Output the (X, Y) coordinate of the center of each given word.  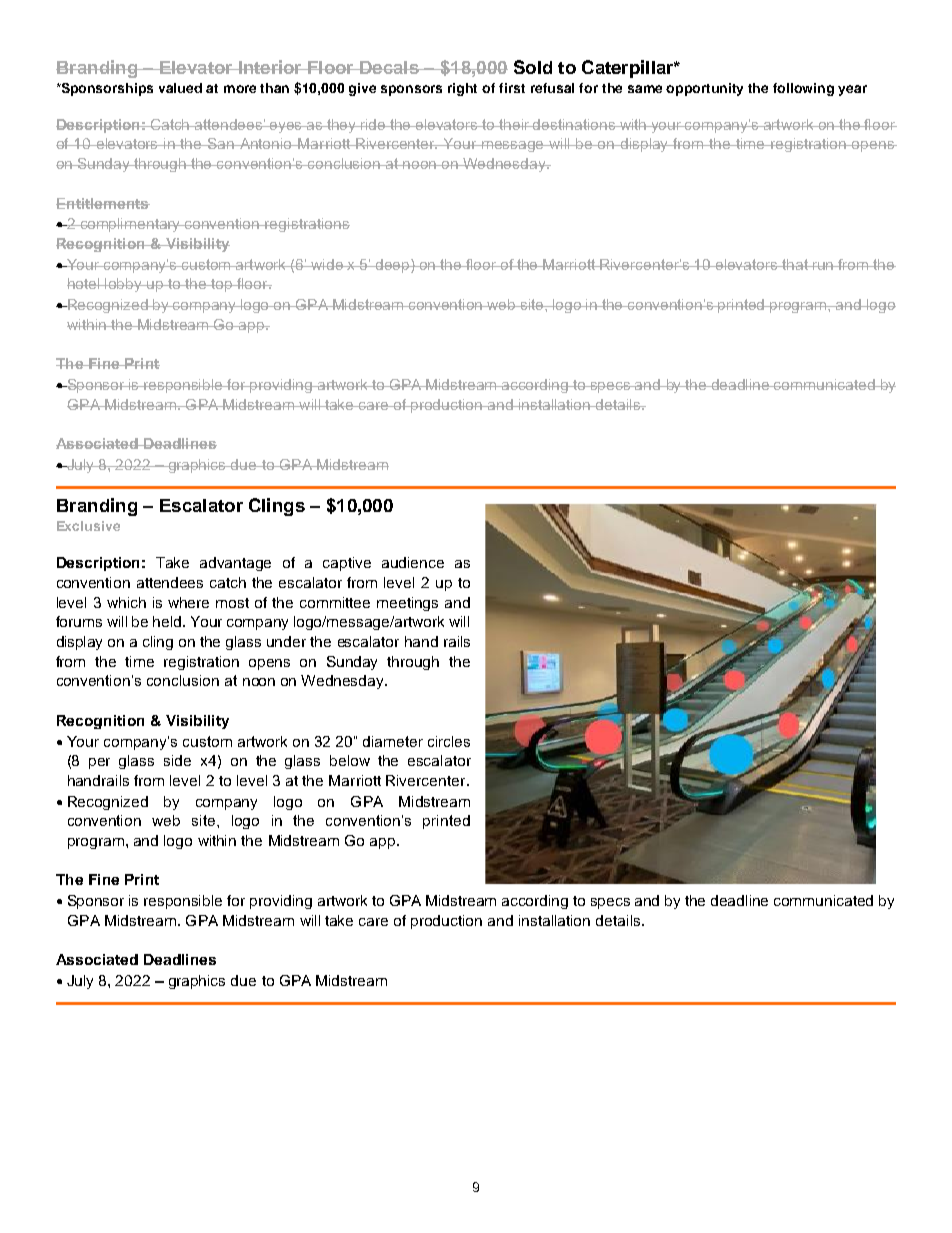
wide (328, 264)
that (795, 264)
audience (413, 562)
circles (449, 741)
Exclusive (88, 526)
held (168, 621)
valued (180, 88)
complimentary (130, 225)
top (222, 285)
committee (335, 602)
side (177, 760)
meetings (407, 604)
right (462, 89)
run (823, 266)
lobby (124, 285)
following (803, 89)
